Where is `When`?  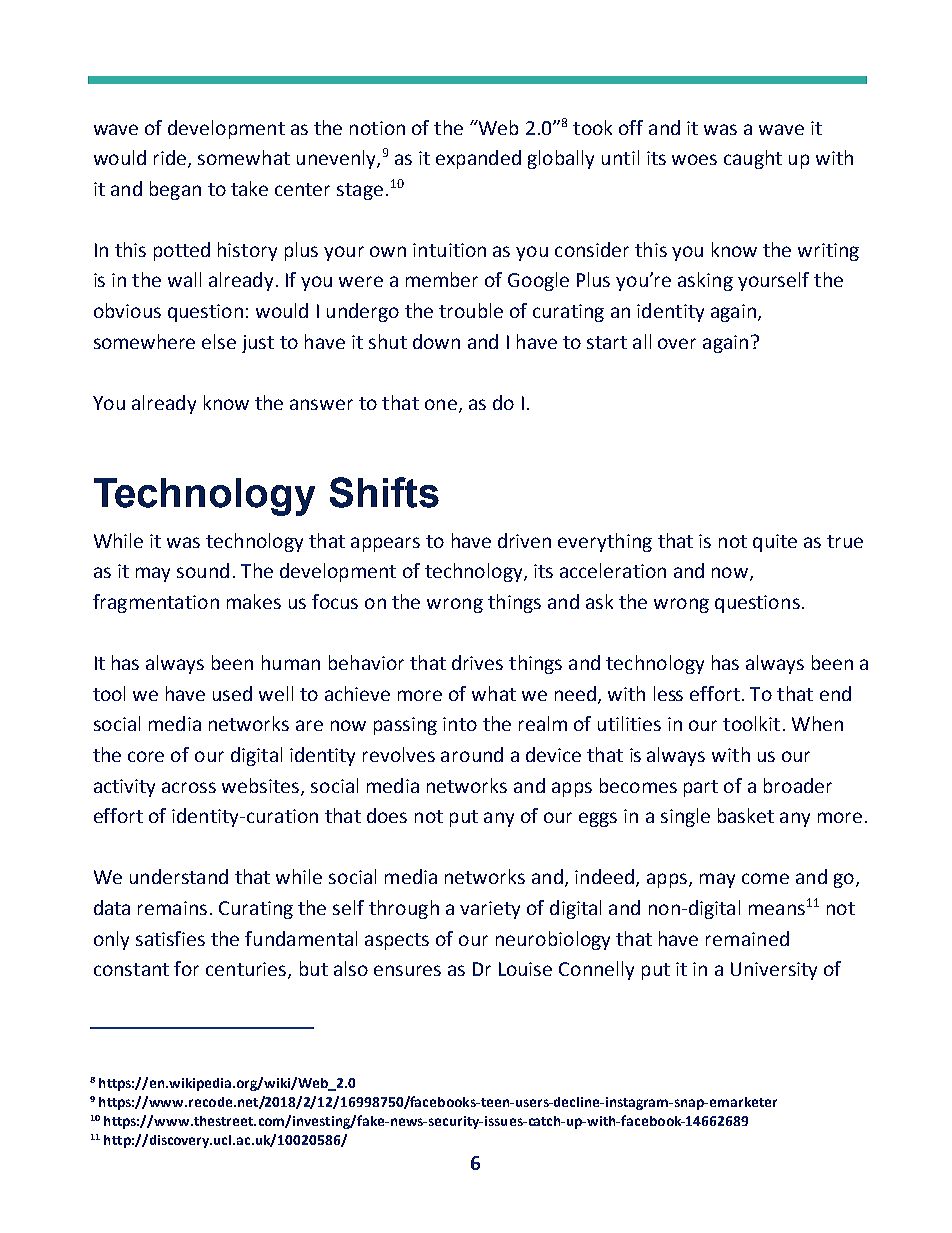 When is located at coordinates (817, 723).
